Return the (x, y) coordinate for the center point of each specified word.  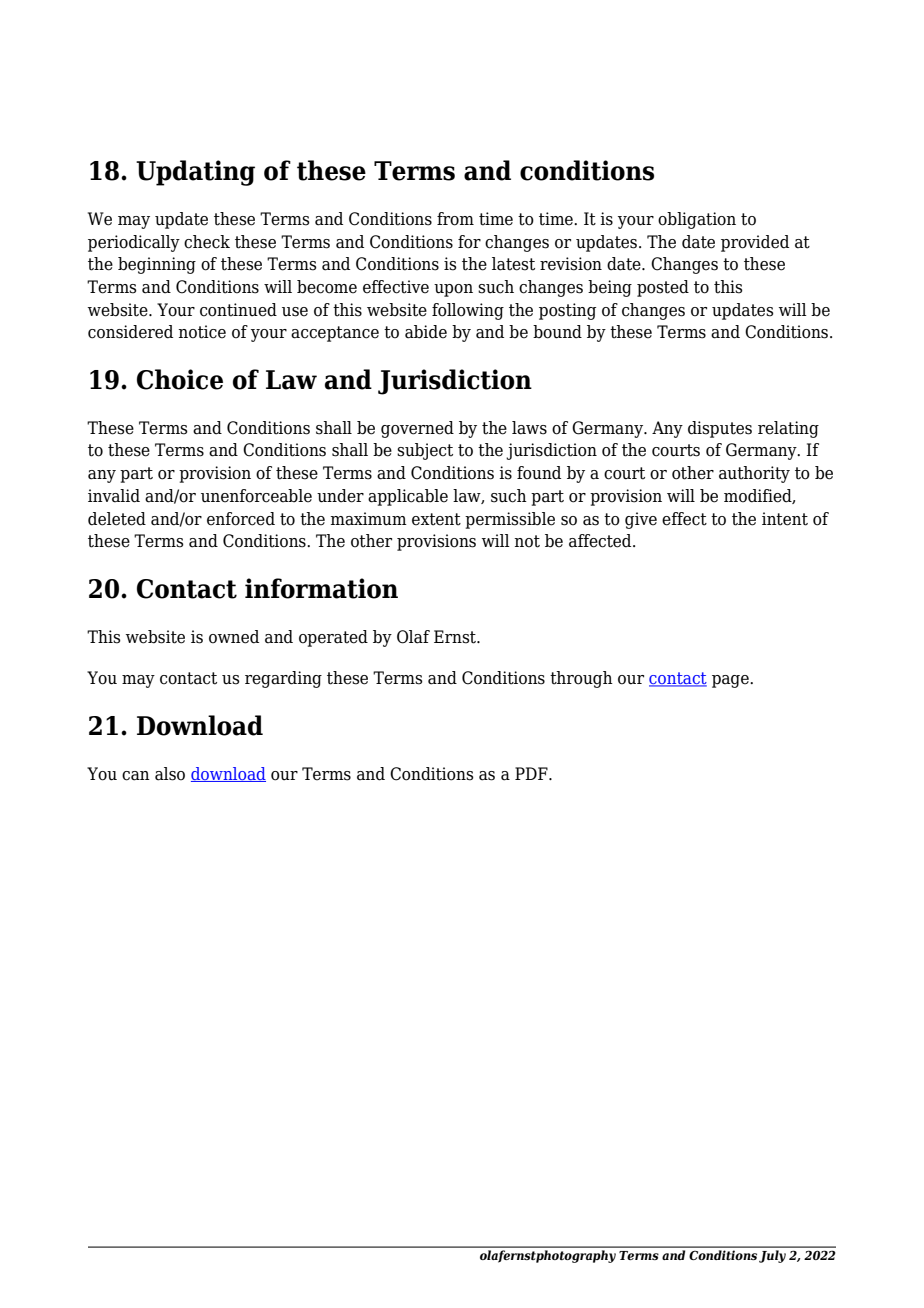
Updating (195, 173)
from (455, 219)
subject (425, 451)
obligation (697, 220)
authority (754, 474)
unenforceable (256, 496)
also (170, 774)
